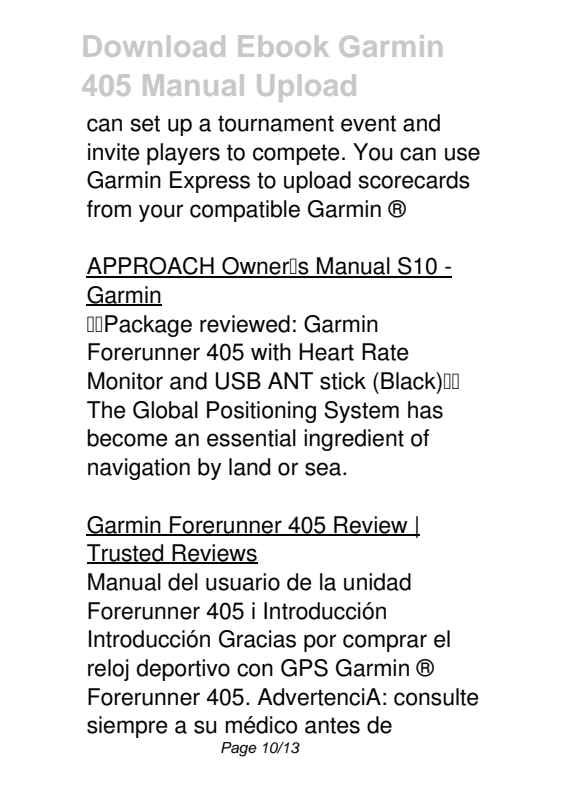 This page has height=802, width=569. Describe the element at coordinates (127, 727) in the page. I see `siempre` at that location.
